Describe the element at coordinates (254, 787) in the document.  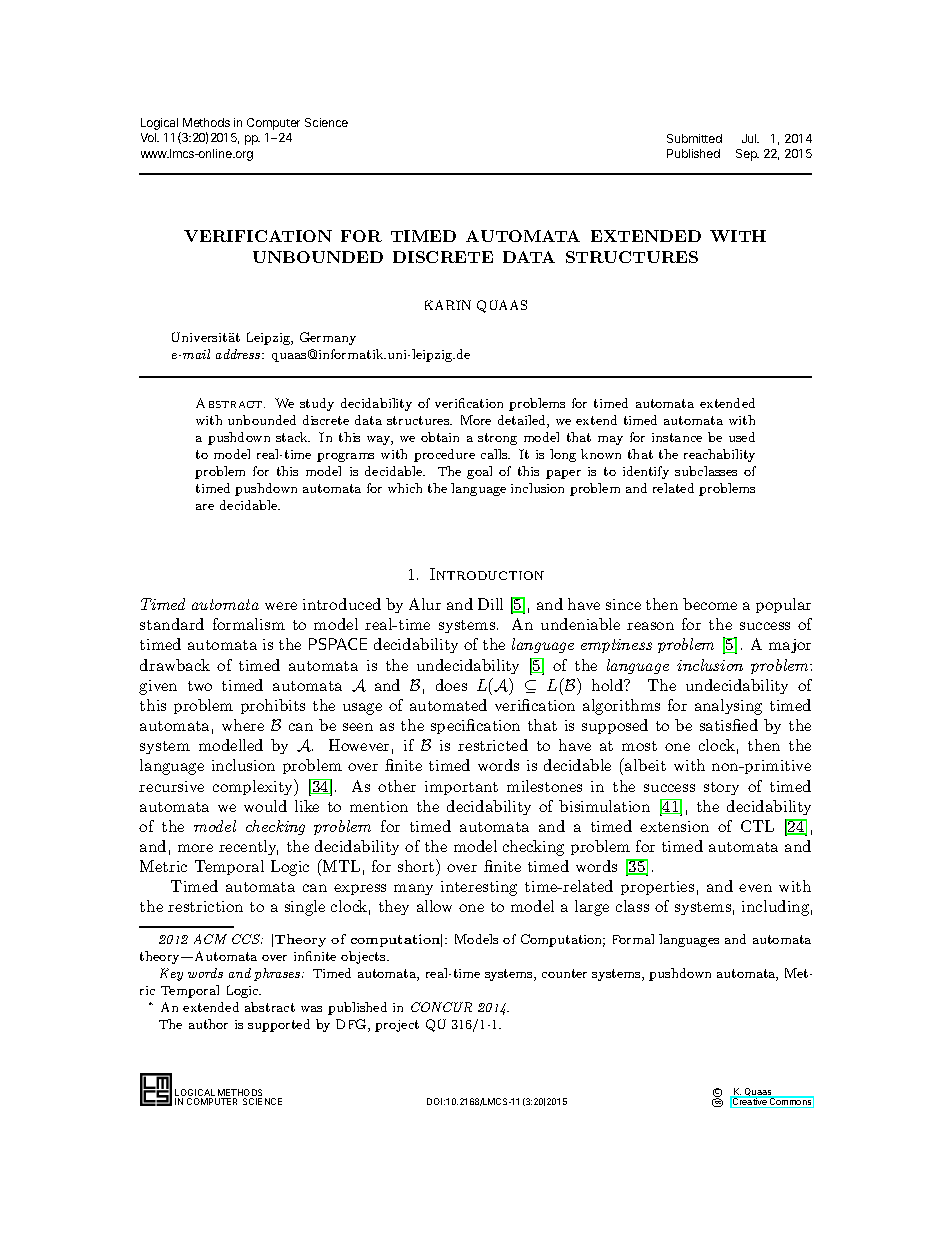
I see `complexity` at that location.
